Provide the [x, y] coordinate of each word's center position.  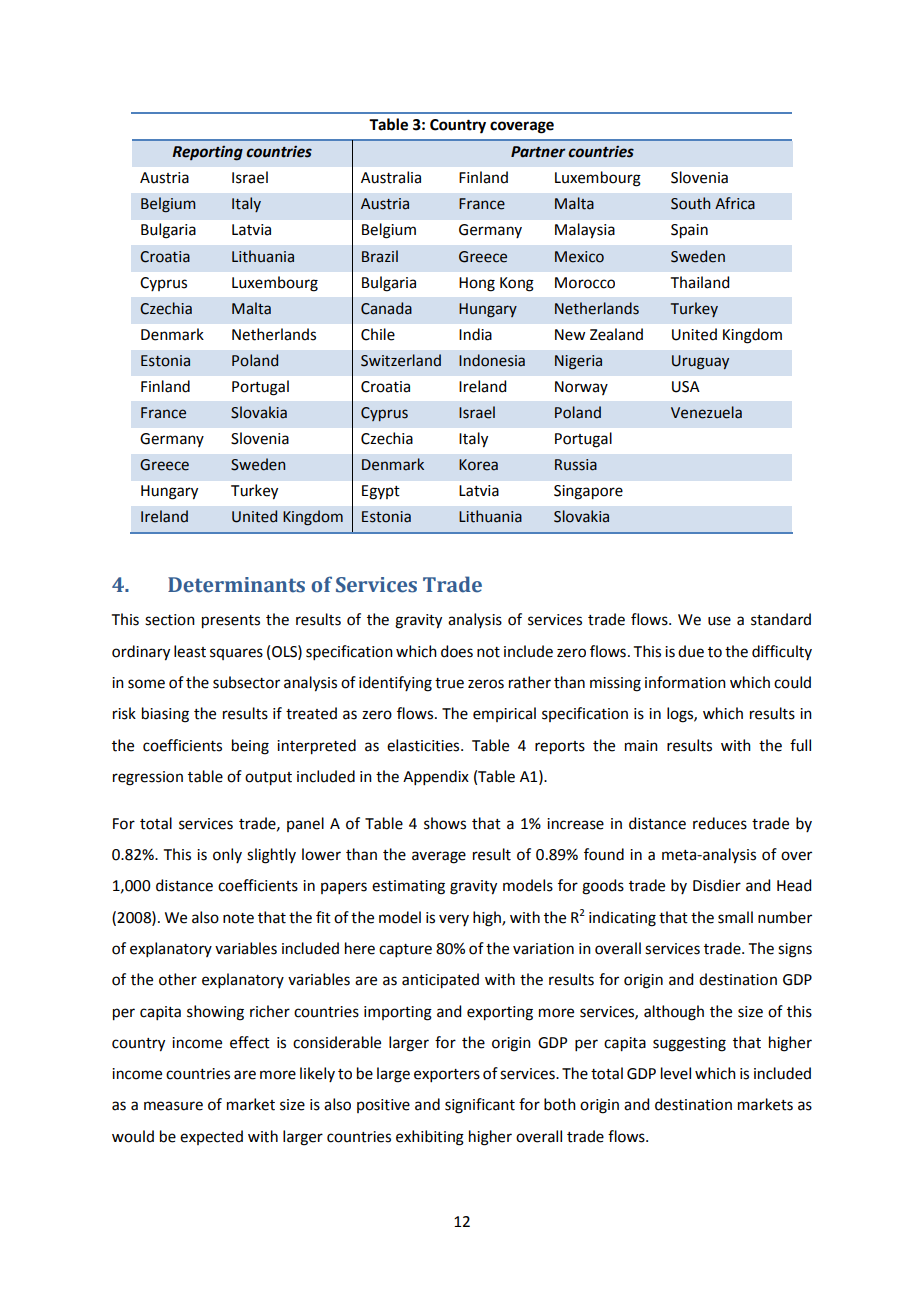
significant [480, 1106]
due [691, 651]
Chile [378, 334]
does [457, 651]
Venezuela [706, 412]
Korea [478, 465]
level [676, 1073]
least [190, 651]
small [735, 917]
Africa [735, 203]
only [227, 855]
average [439, 857]
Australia [391, 177]
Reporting [207, 153]
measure [173, 1106]
